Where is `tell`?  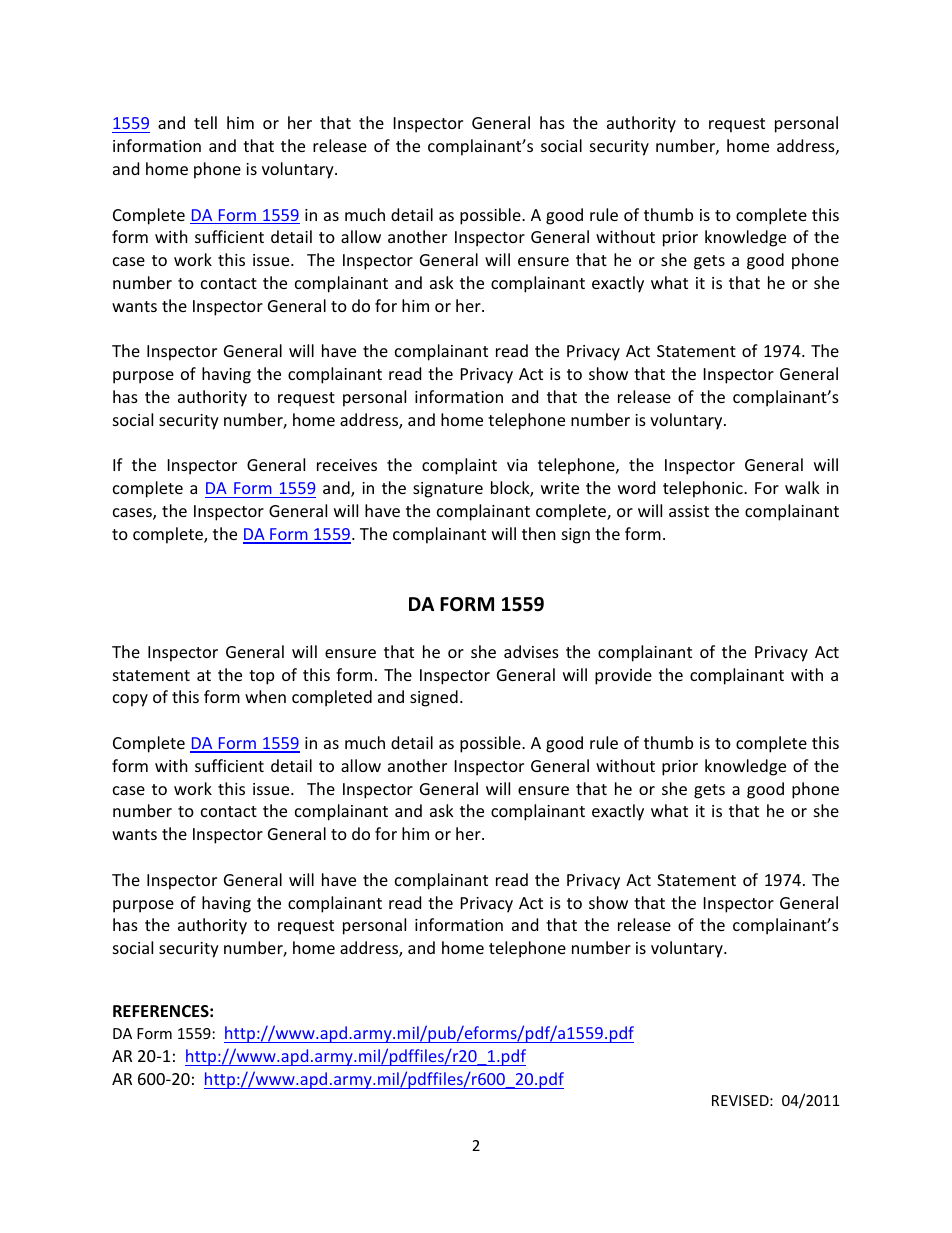 tell is located at coordinates (205, 122).
